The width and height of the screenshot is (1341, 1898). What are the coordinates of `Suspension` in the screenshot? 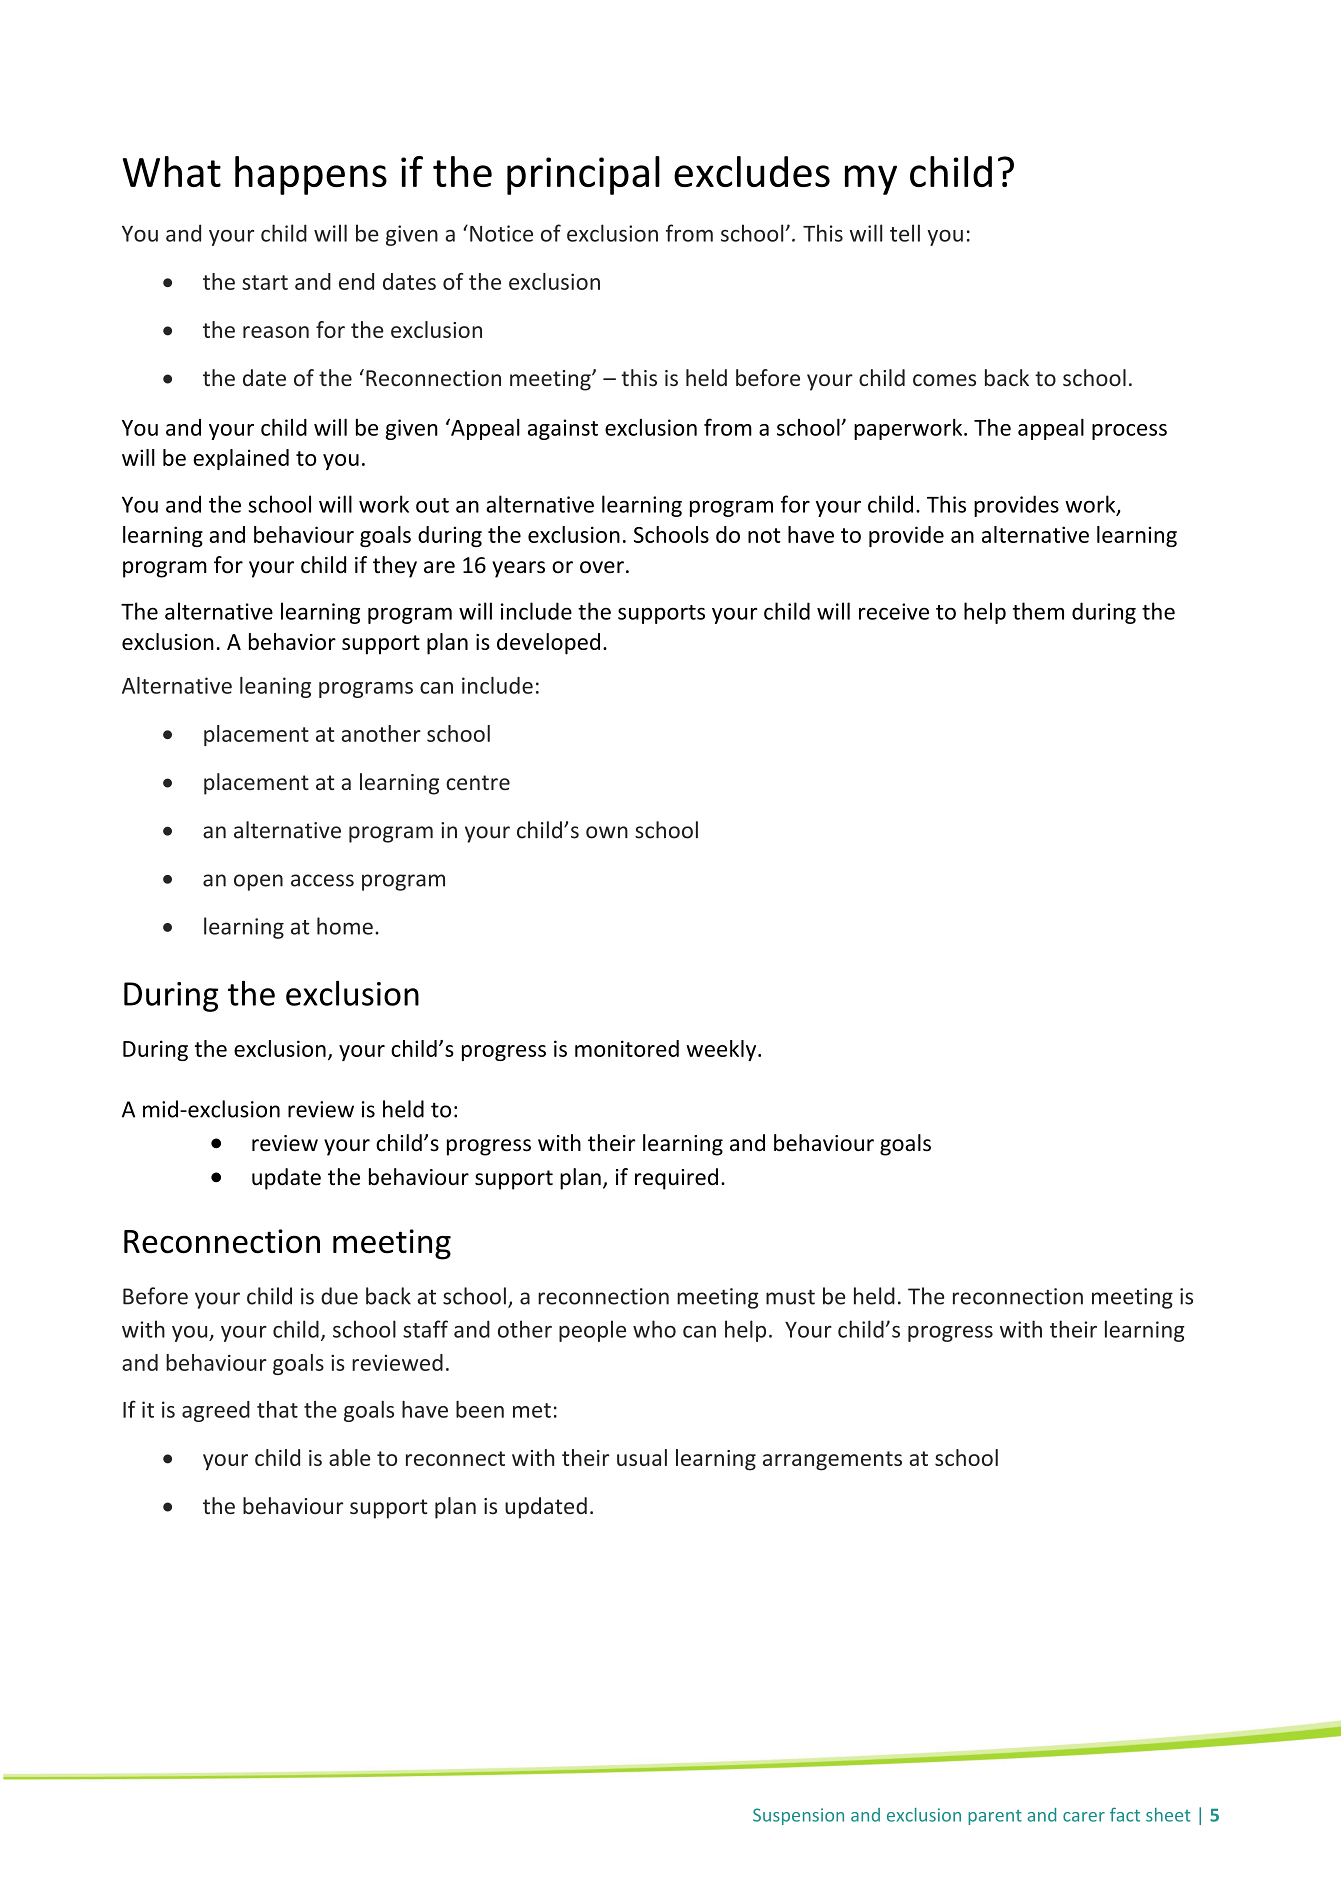 It's located at (798, 1816).
